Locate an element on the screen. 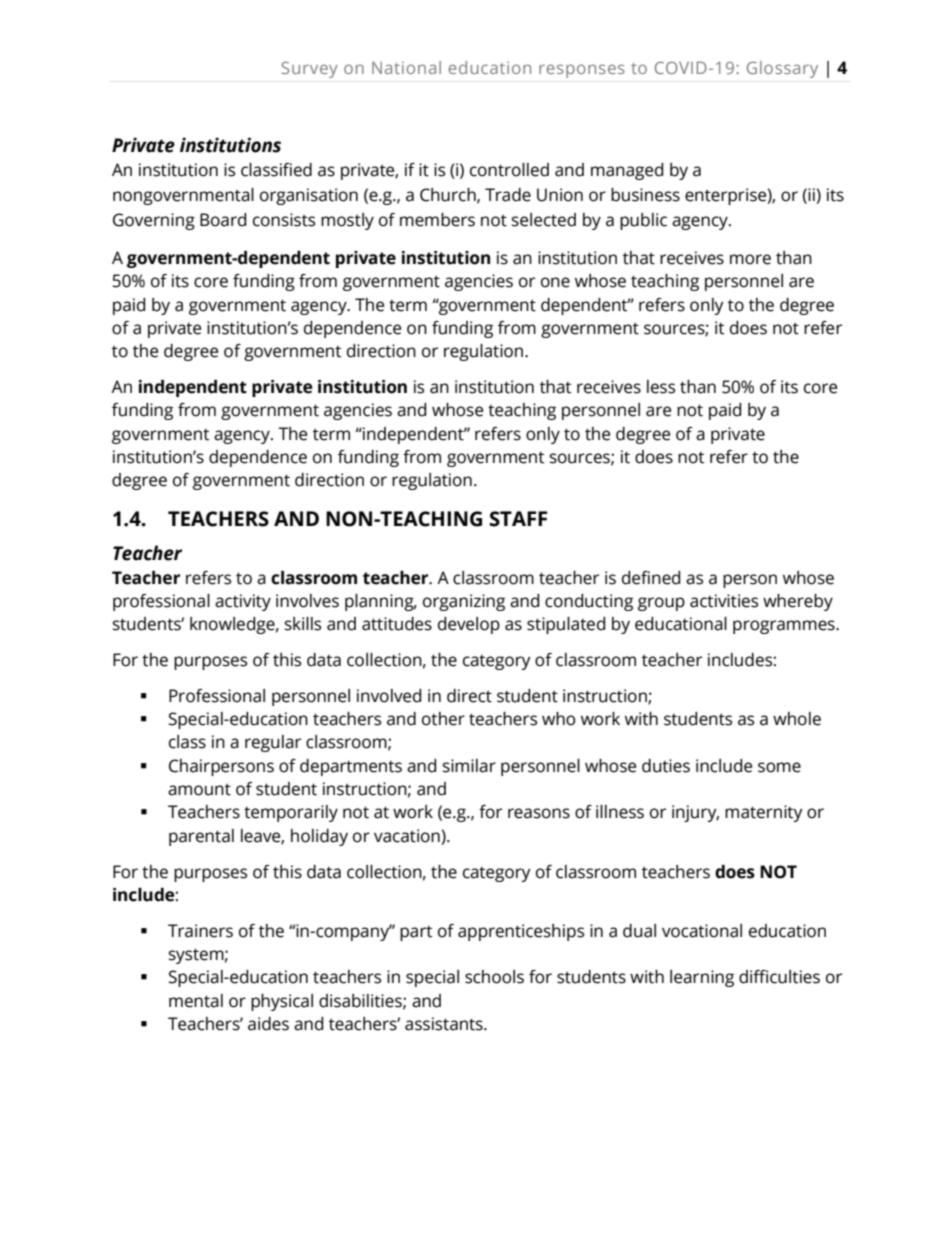 This screenshot has height=1233, width=952. regular is located at coordinates (273, 743).
